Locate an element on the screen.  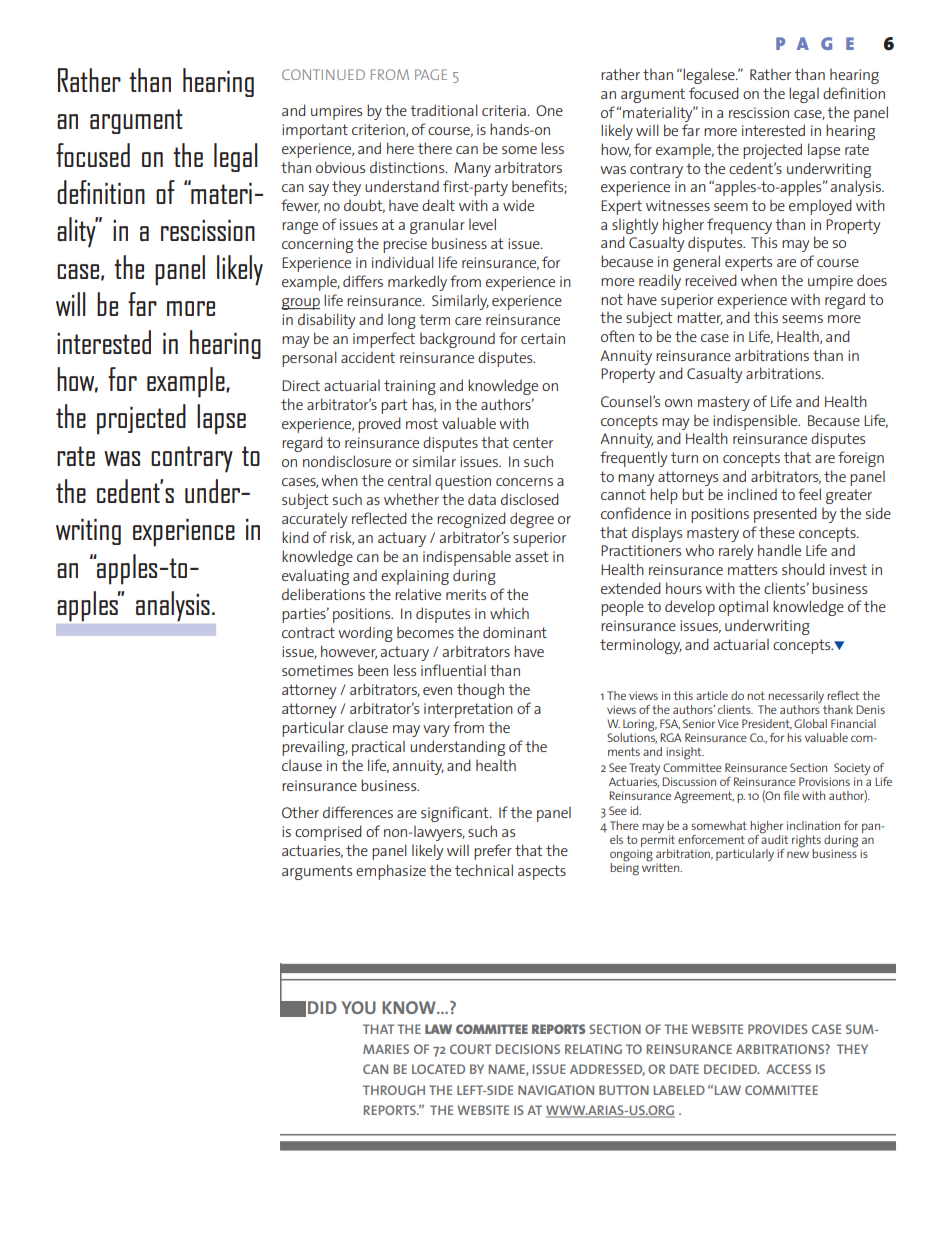
should is located at coordinates (803, 569).
